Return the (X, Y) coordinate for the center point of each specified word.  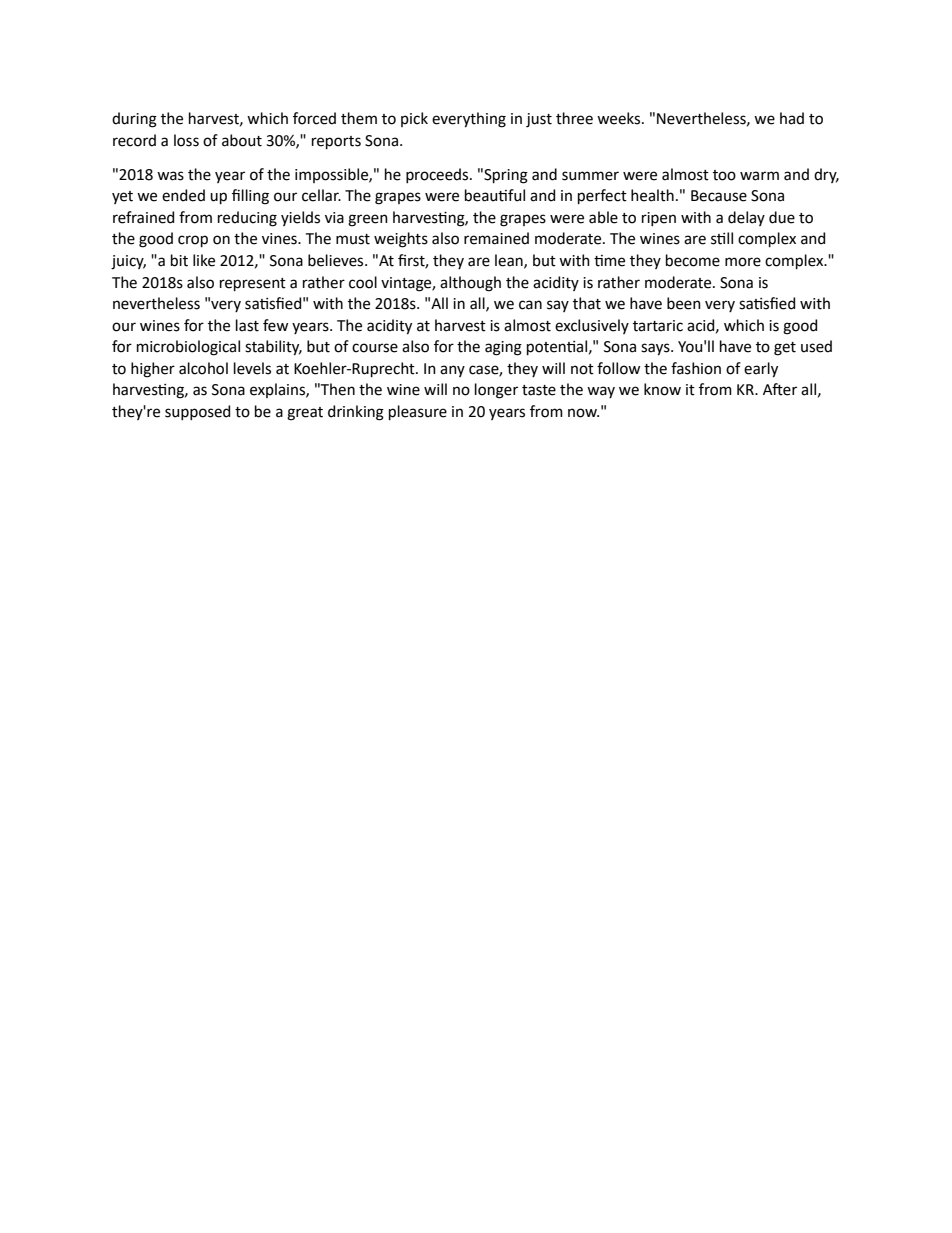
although (470, 284)
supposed (197, 412)
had (792, 118)
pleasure (418, 412)
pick (414, 119)
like (204, 260)
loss (186, 140)
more (743, 262)
